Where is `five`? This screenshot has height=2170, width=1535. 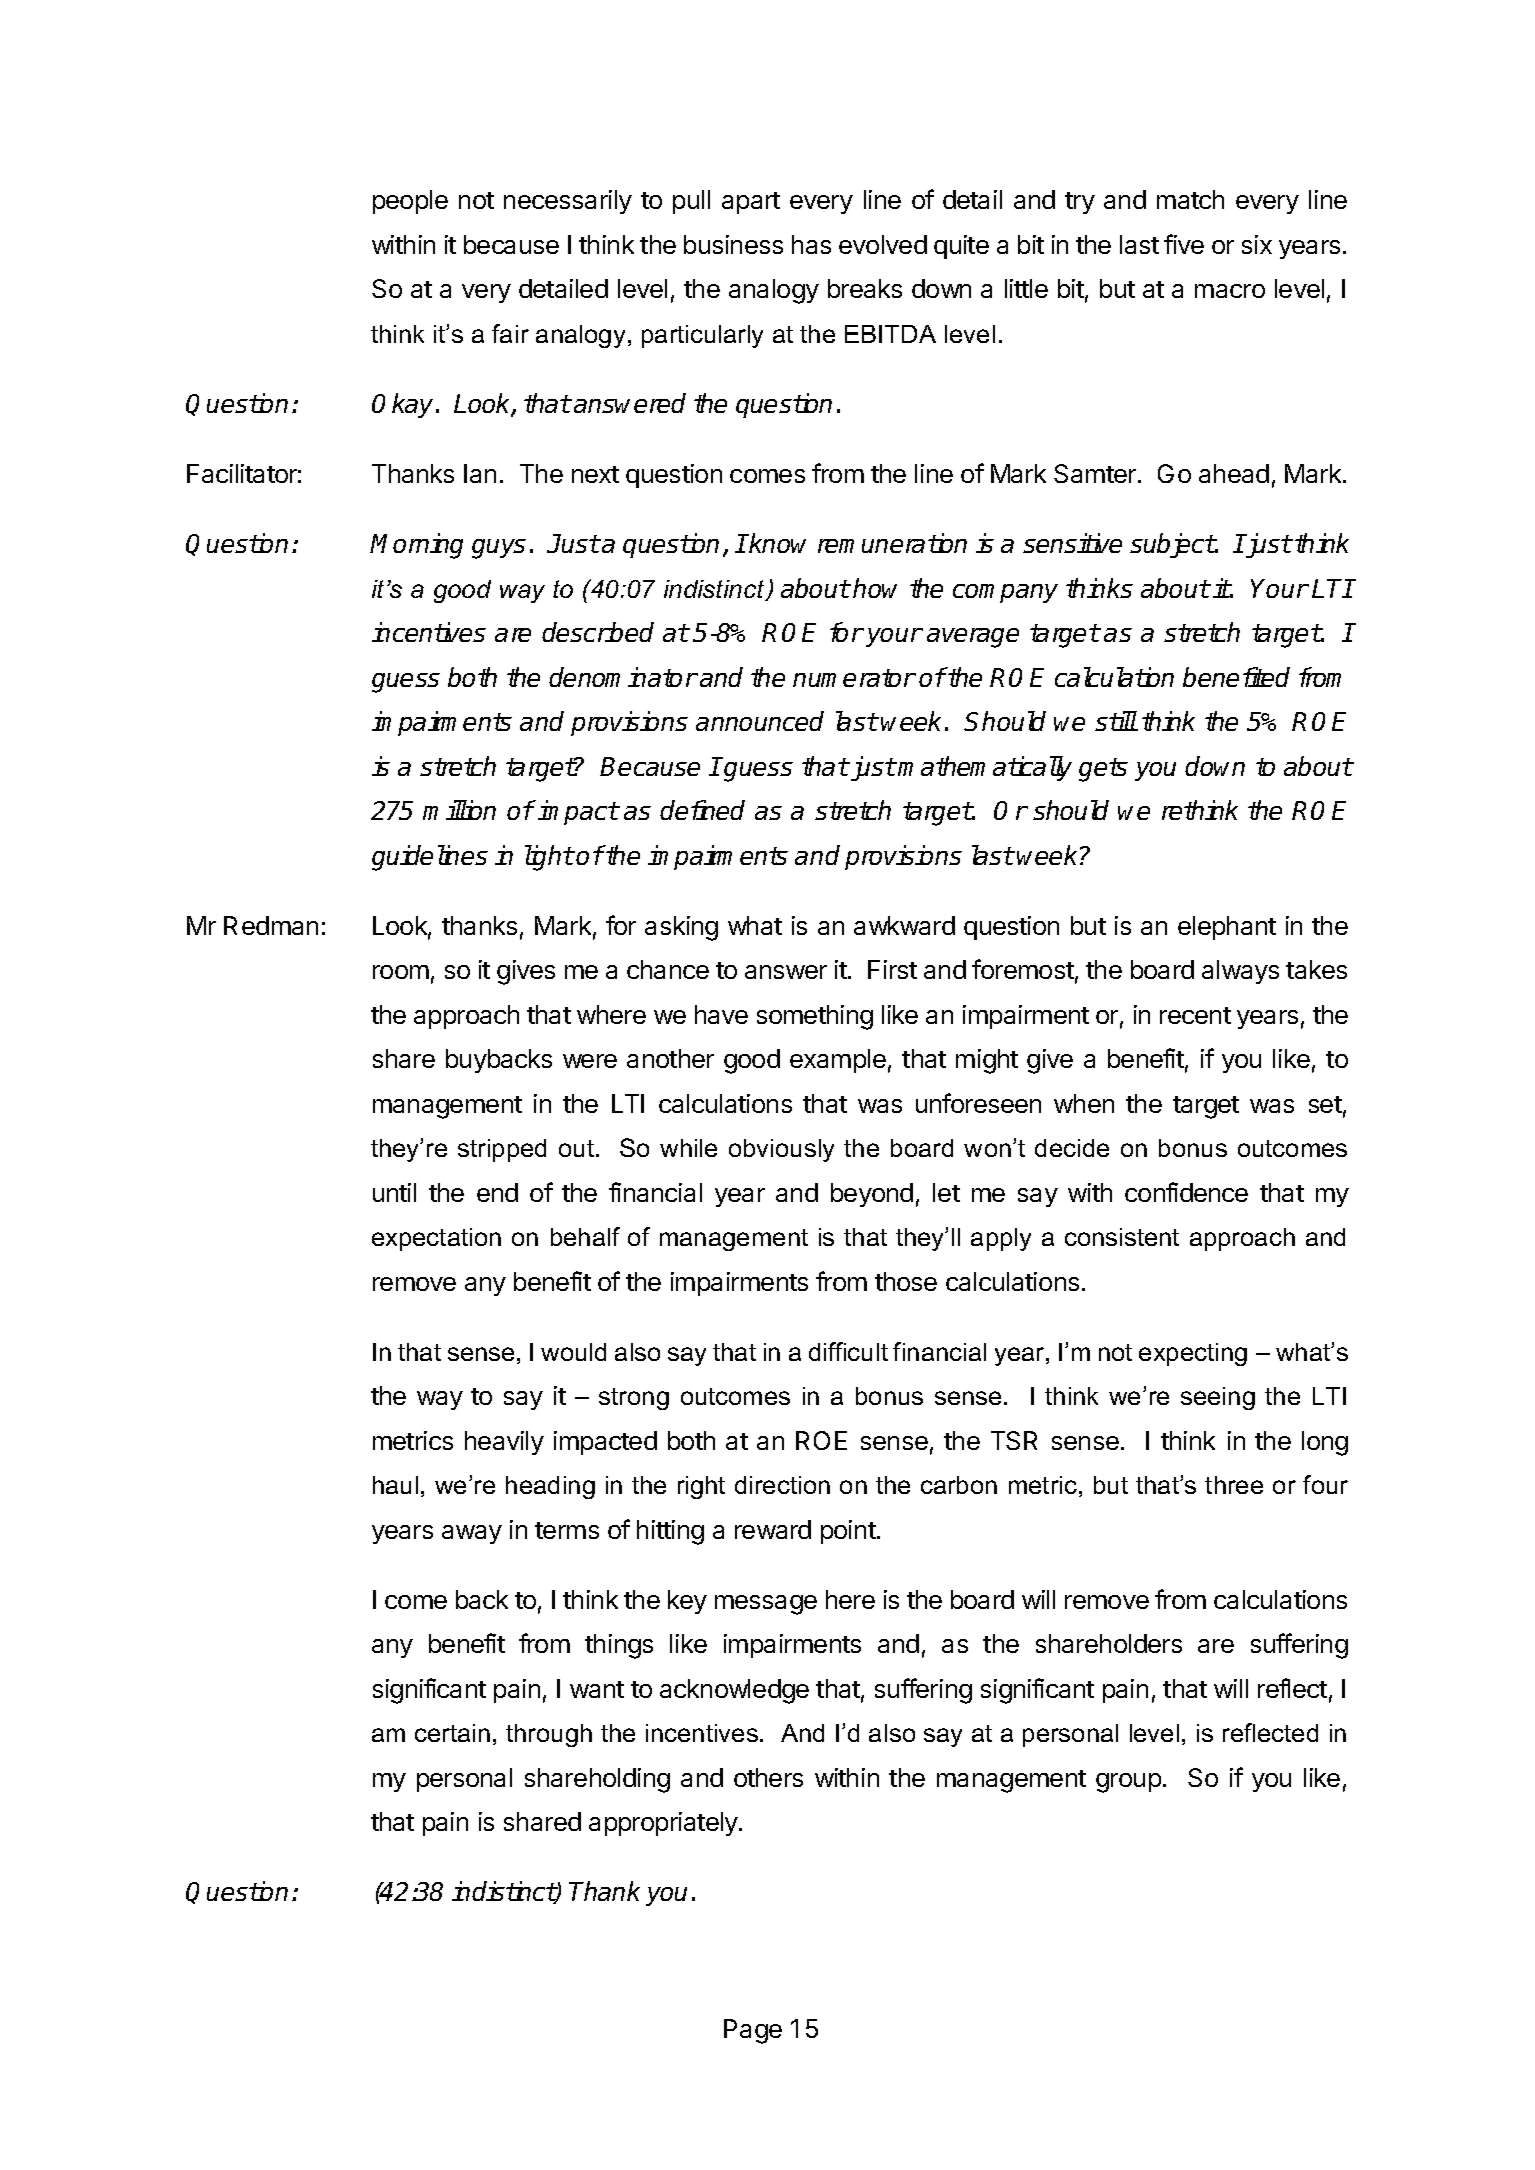 five is located at coordinates (1184, 244).
